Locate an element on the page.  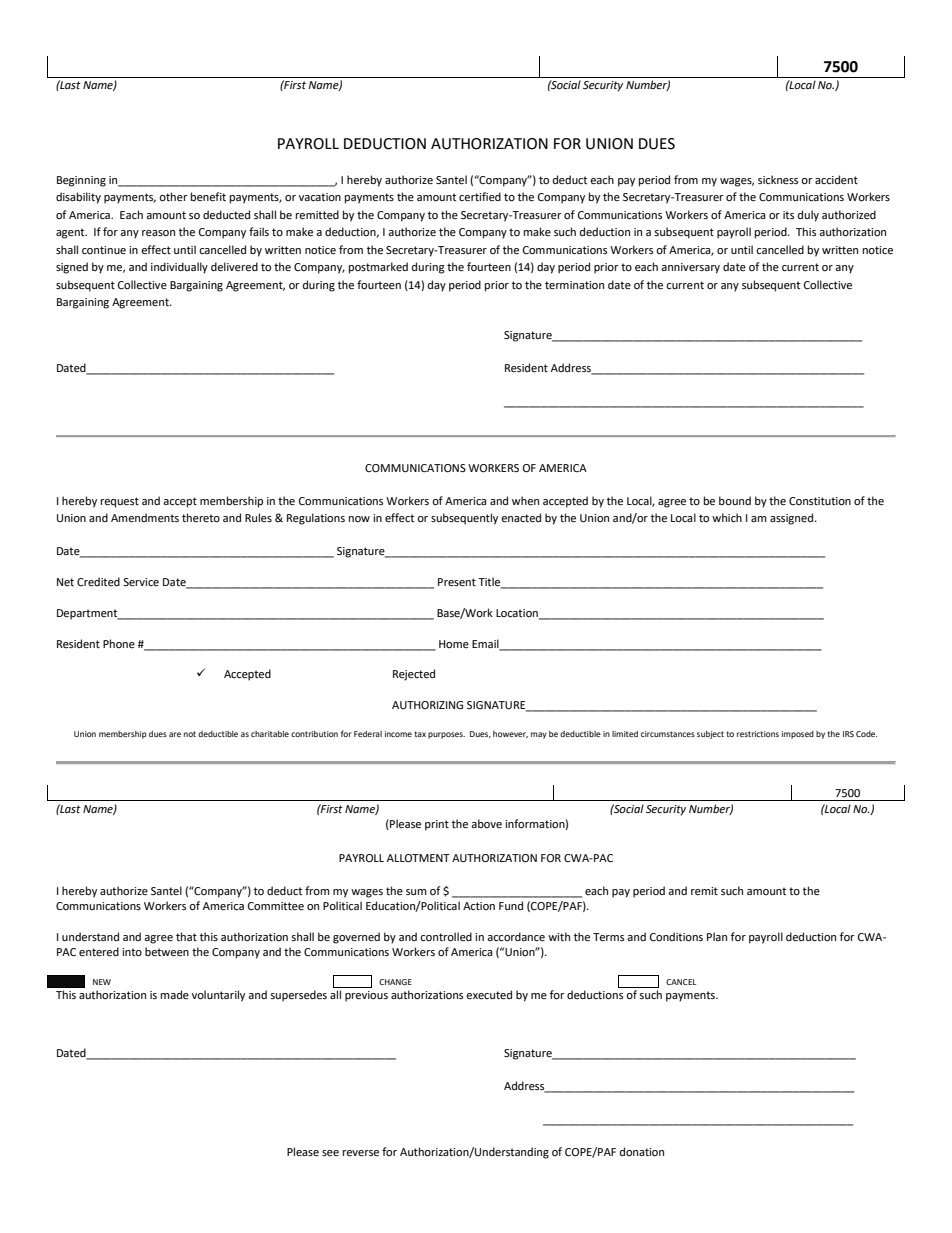
above is located at coordinates (486, 824).
